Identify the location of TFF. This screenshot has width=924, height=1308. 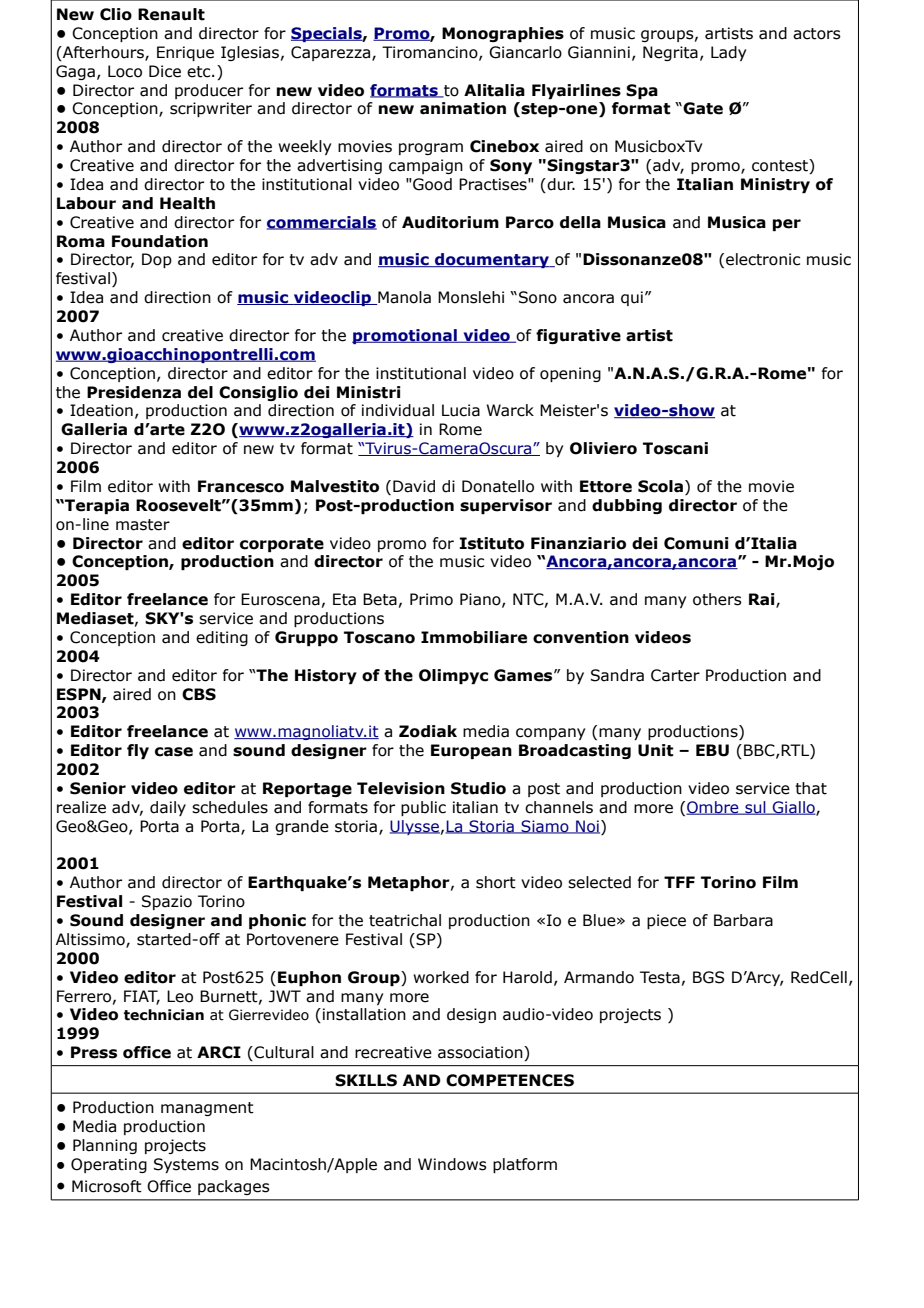
(679, 882).
